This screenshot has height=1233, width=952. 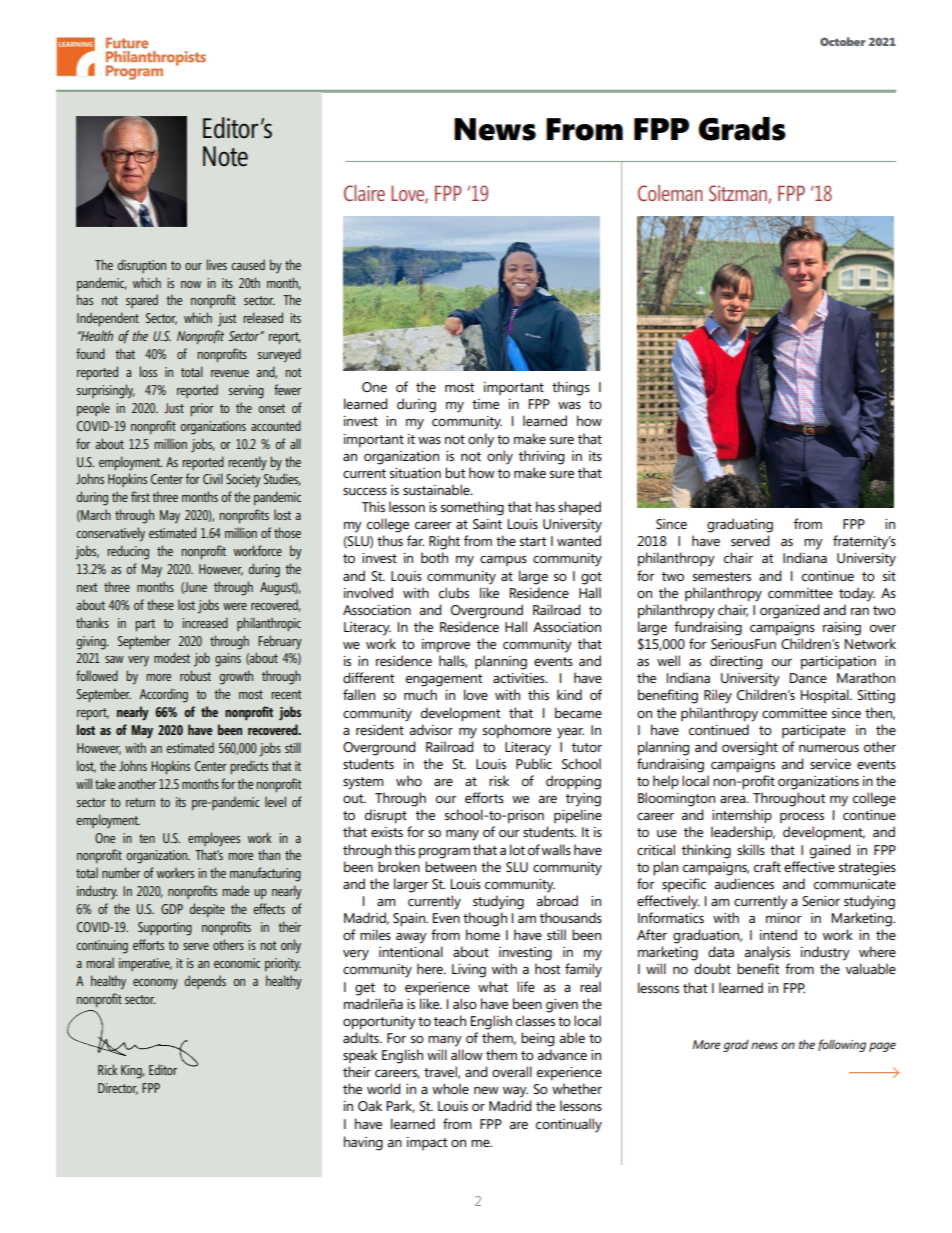 What do you see at coordinates (118, 1089) in the screenshot?
I see `Director` at bounding box center [118, 1089].
